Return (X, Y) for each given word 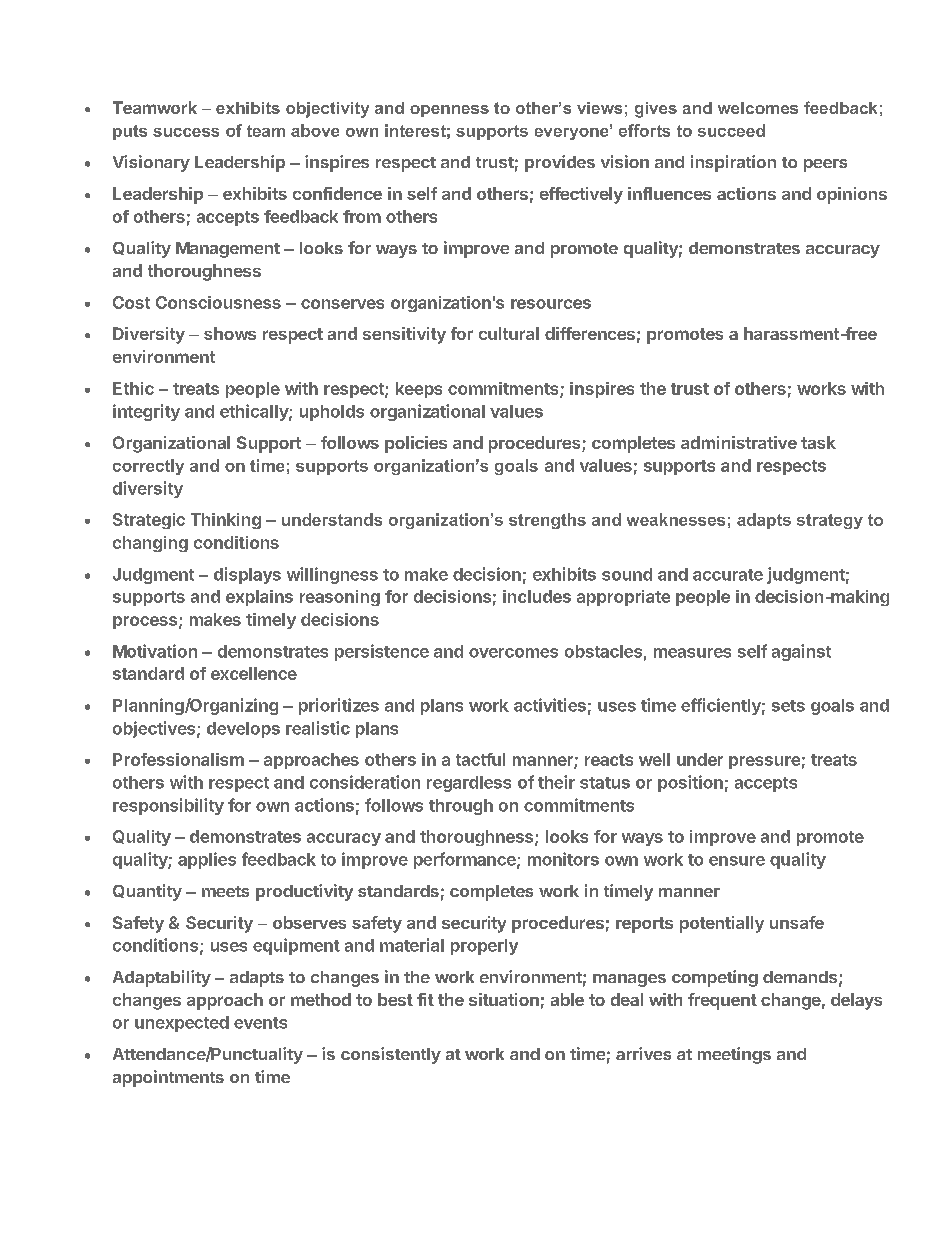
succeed (731, 130)
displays (247, 575)
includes (537, 596)
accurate (728, 575)
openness (449, 111)
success (186, 132)
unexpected (182, 1024)
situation (504, 999)
